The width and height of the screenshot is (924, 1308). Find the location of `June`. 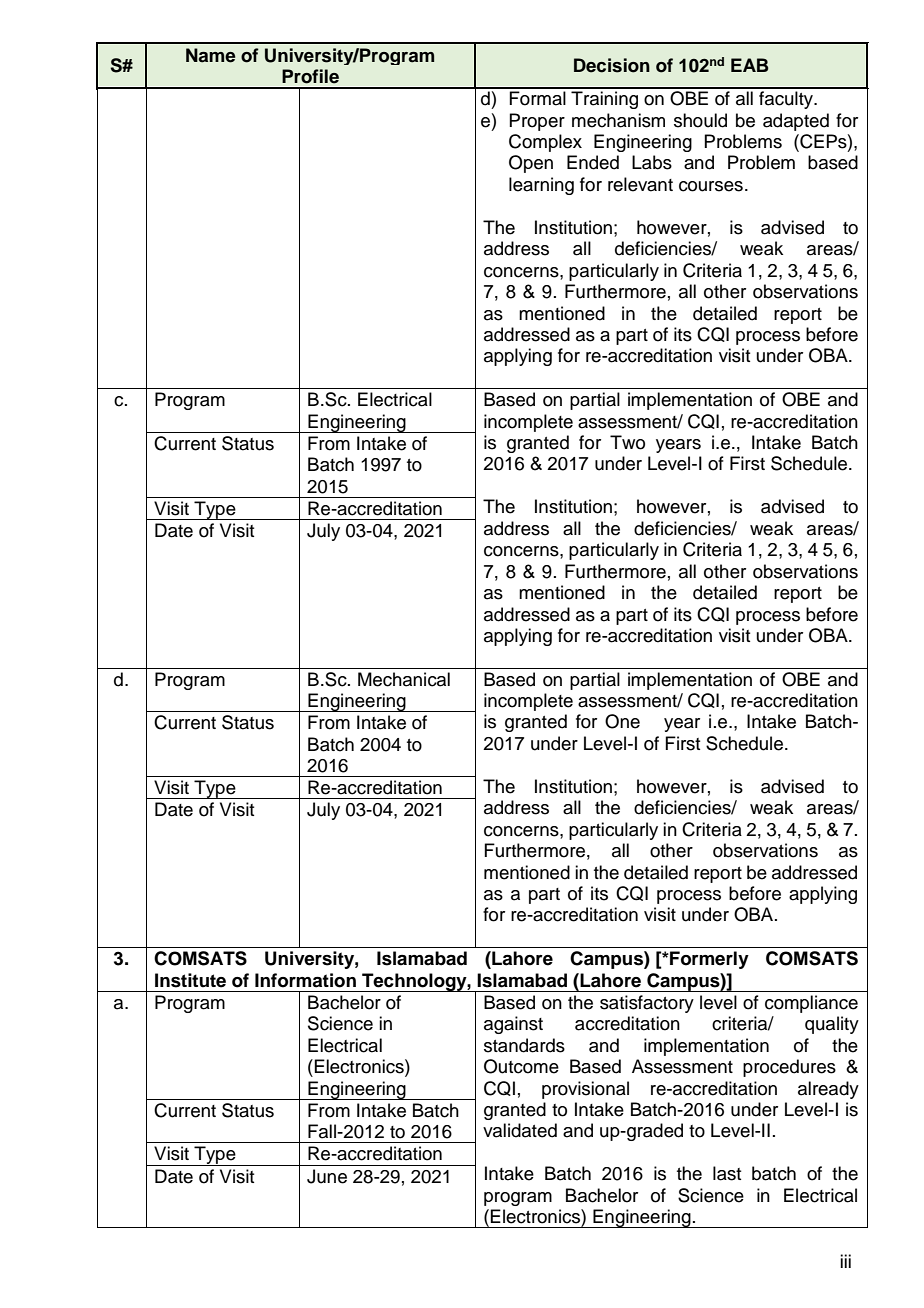

June is located at coordinates (327, 1176).
